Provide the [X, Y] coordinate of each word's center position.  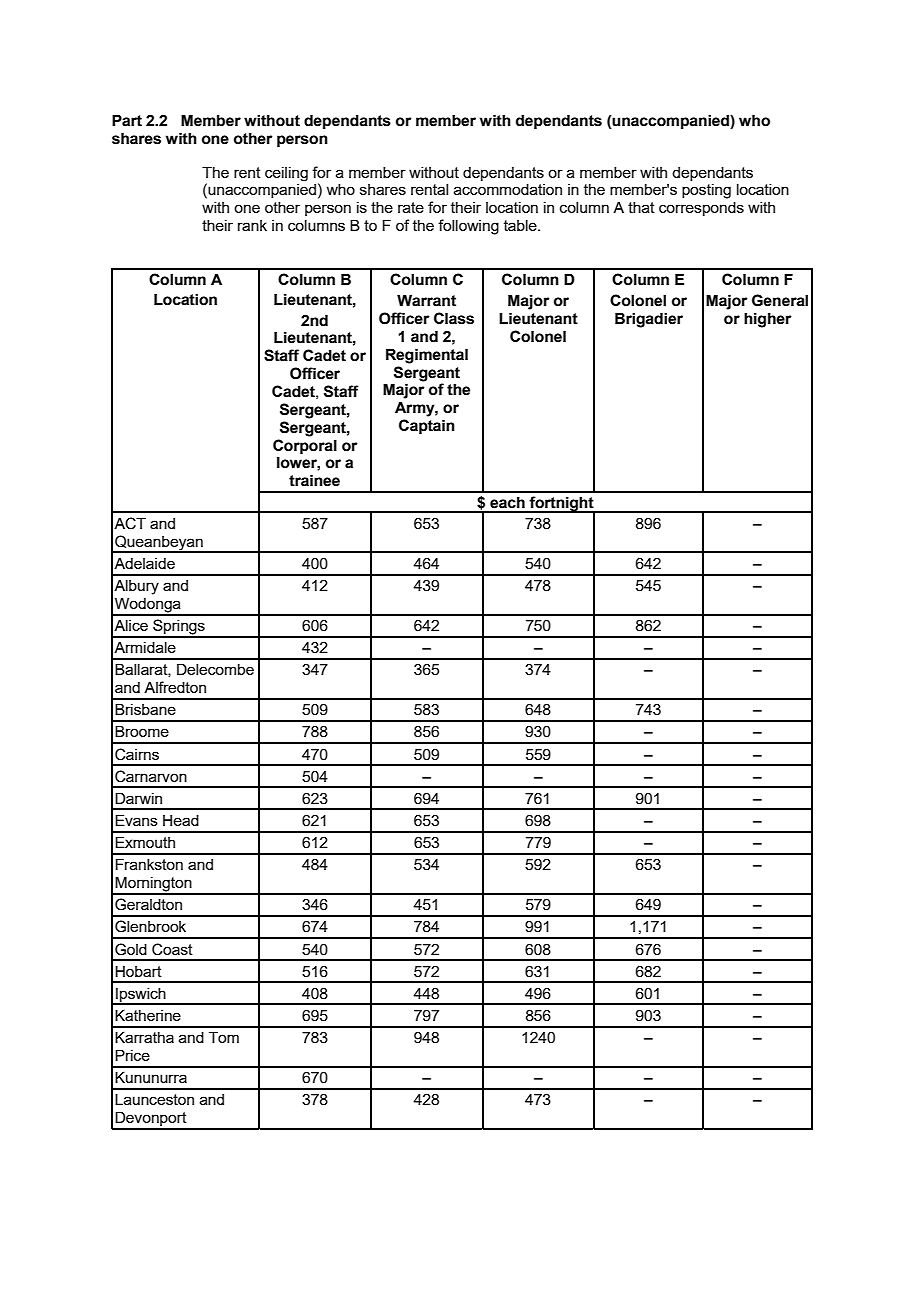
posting [706, 191]
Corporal [305, 446]
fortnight [562, 505]
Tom [224, 1037]
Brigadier [649, 320]
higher [768, 320]
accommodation [508, 189]
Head [181, 820]
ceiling [286, 174]
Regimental [427, 356]
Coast [172, 949]
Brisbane [145, 709]
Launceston [154, 1099]
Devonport [151, 1120]
